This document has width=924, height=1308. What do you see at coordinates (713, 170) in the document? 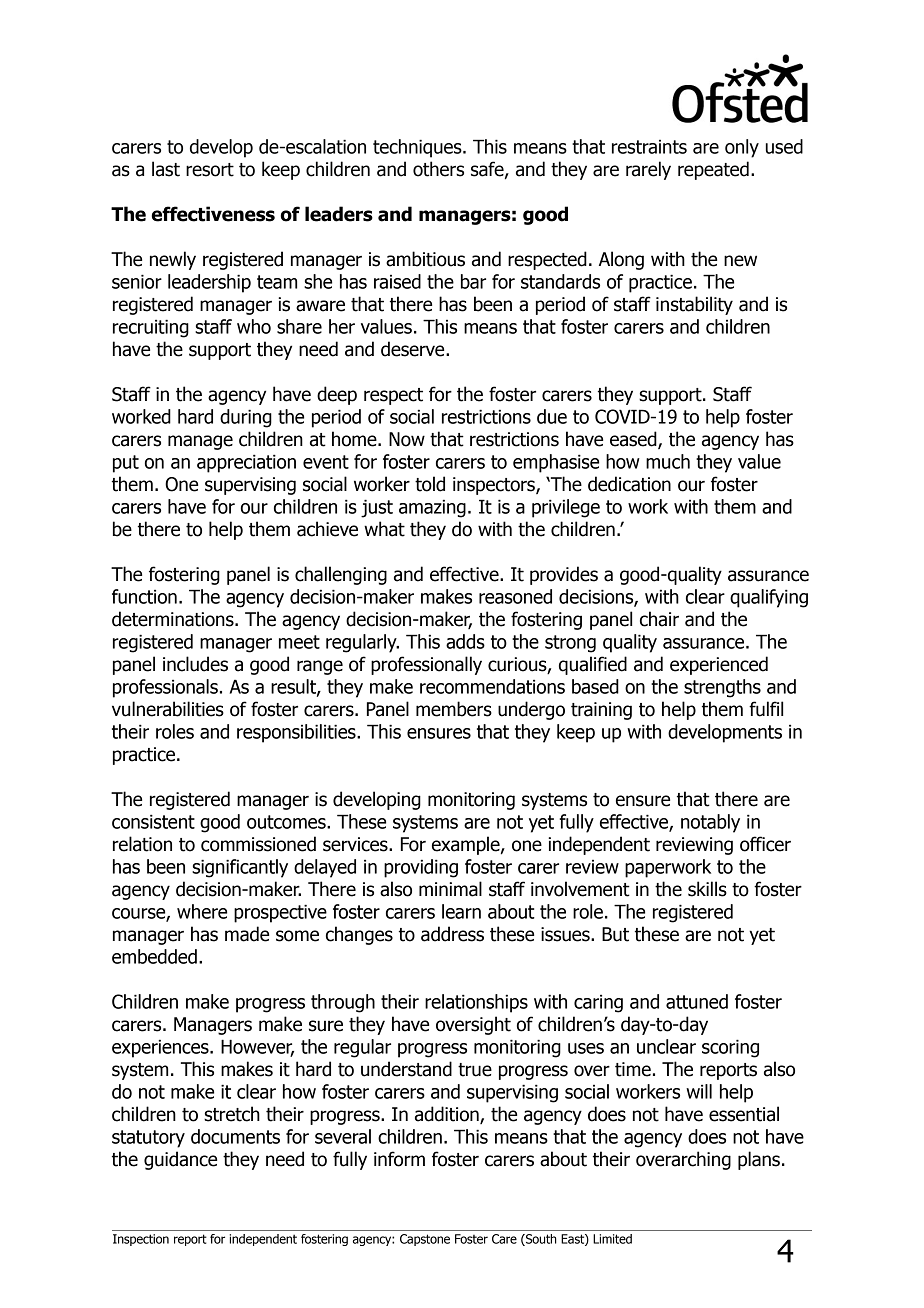
I see `repeated` at bounding box center [713, 170].
